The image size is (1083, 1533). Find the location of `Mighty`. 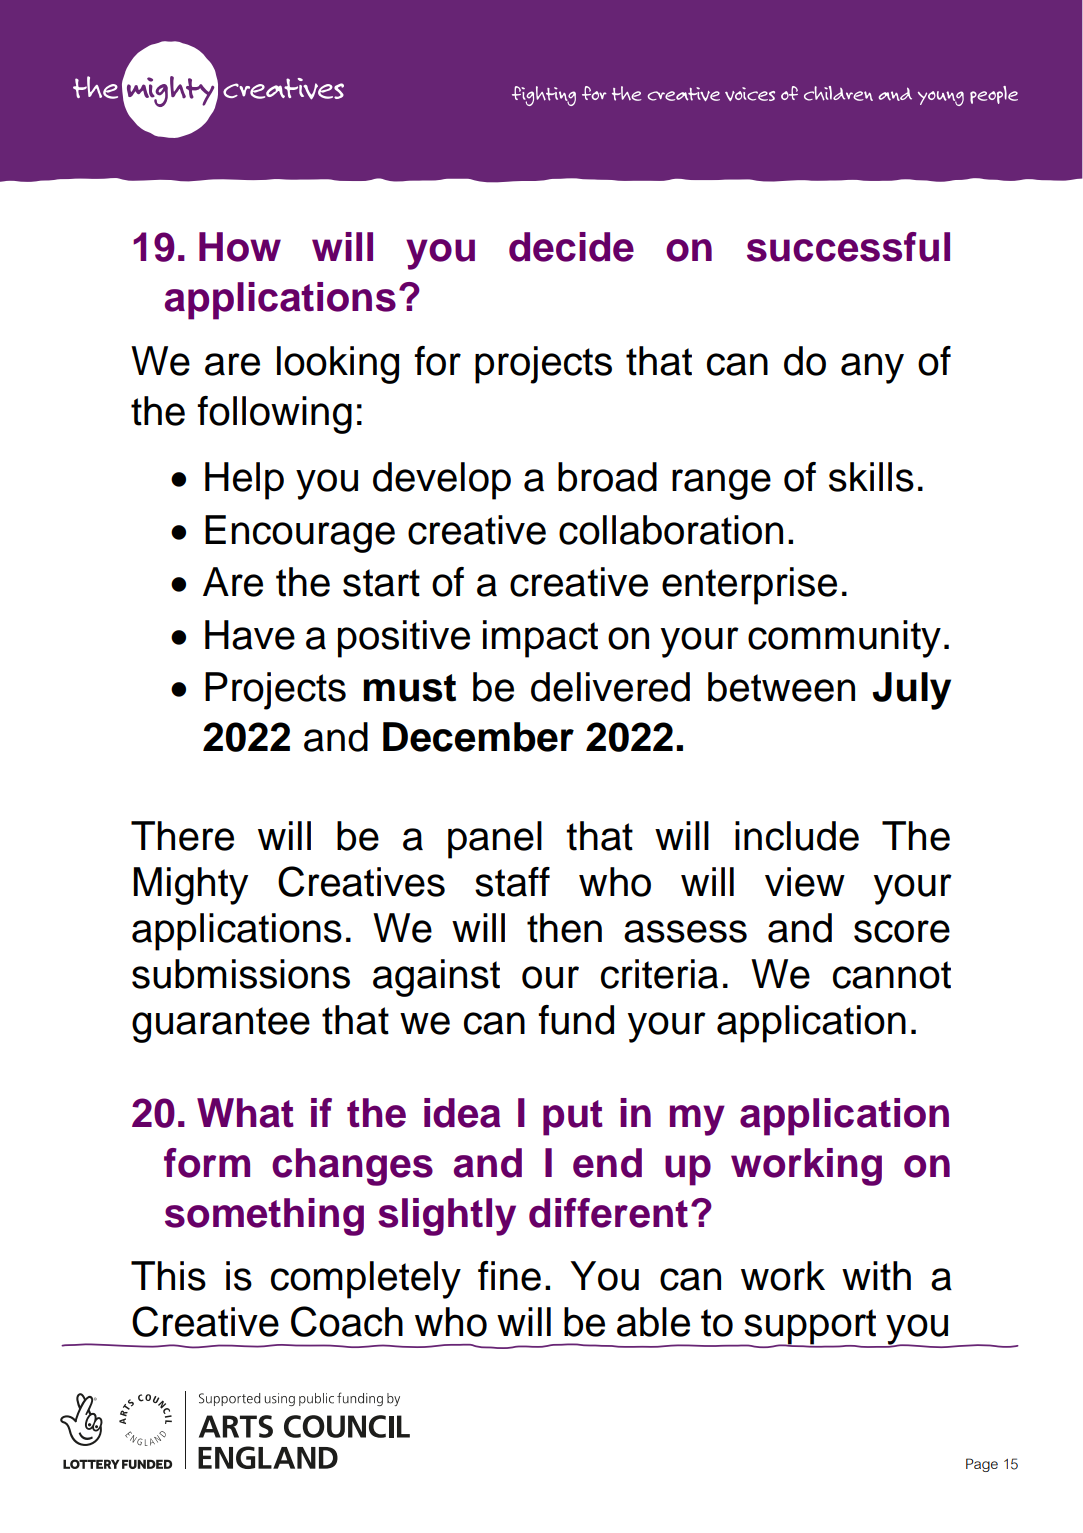

Mighty is located at coordinates (190, 886).
